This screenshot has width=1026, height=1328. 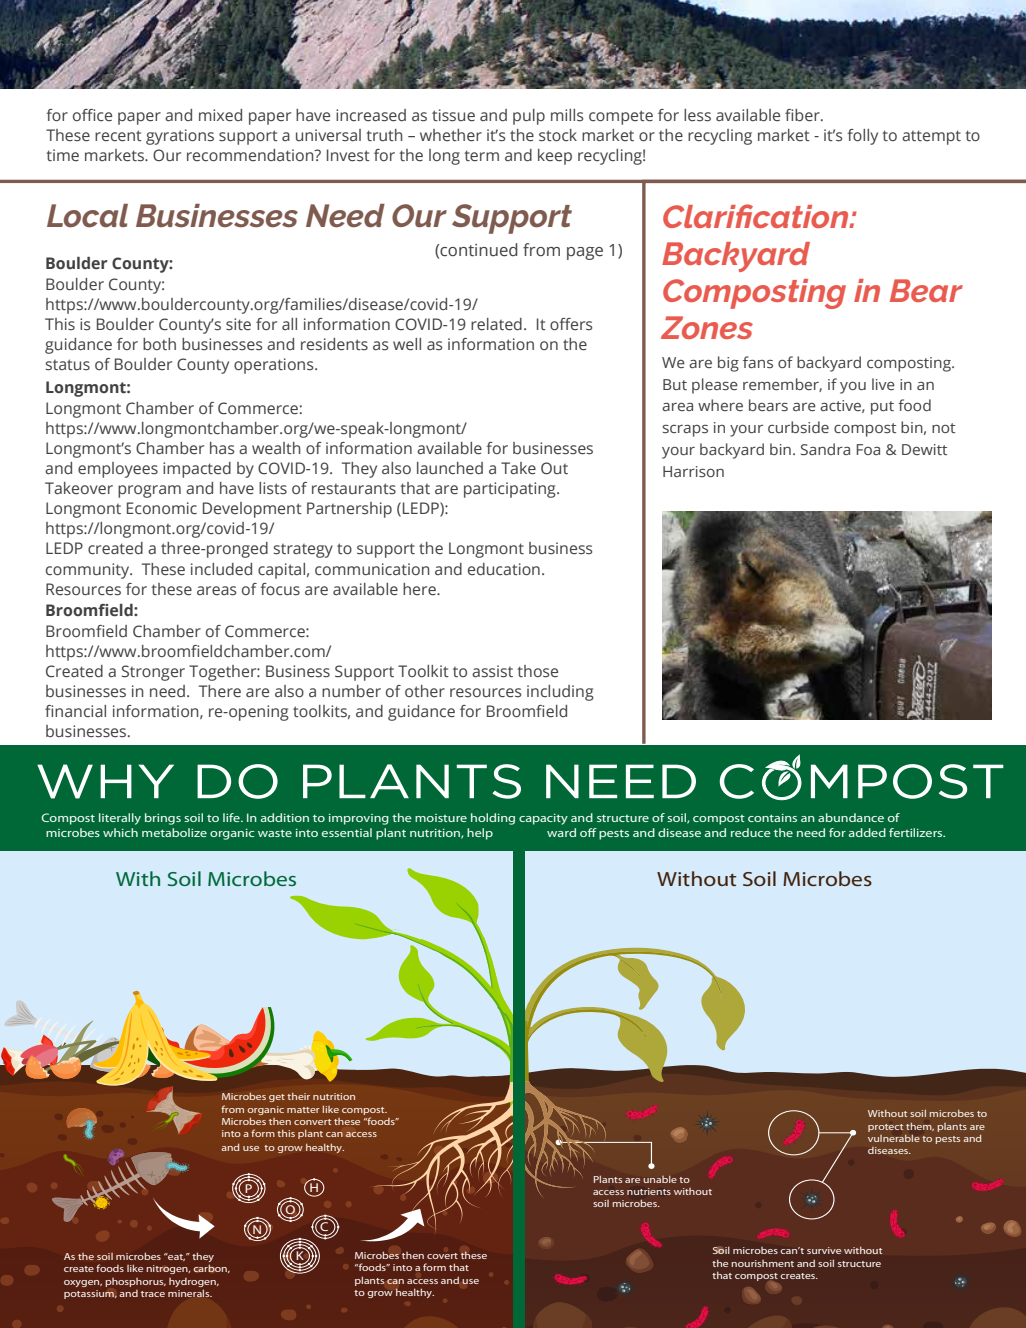 I want to click on folly, so click(x=862, y=137).
